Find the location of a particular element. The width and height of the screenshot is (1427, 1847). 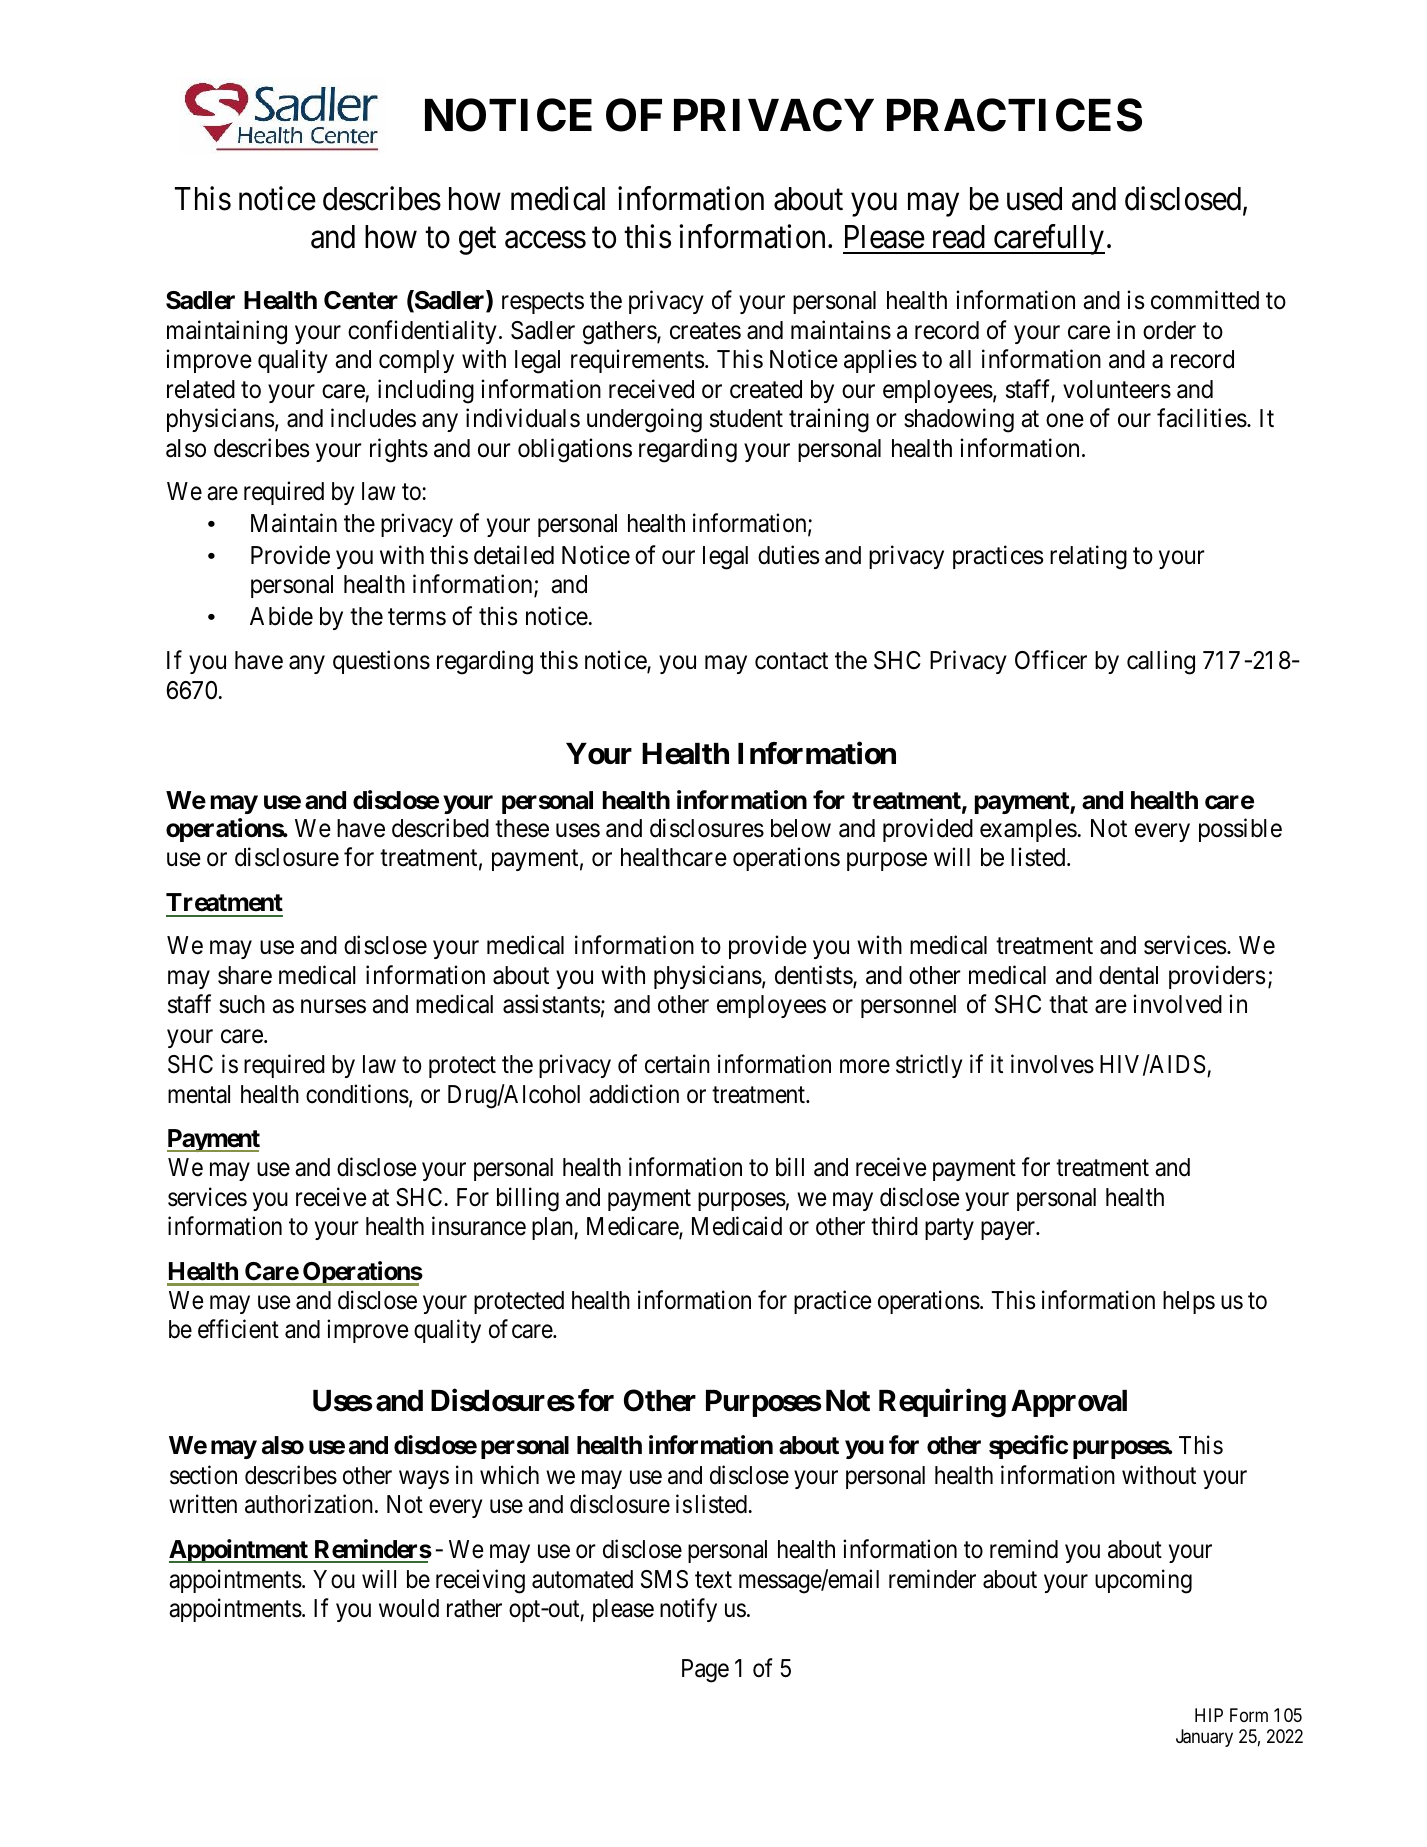

requirements is located at coordinates (637, 361).
